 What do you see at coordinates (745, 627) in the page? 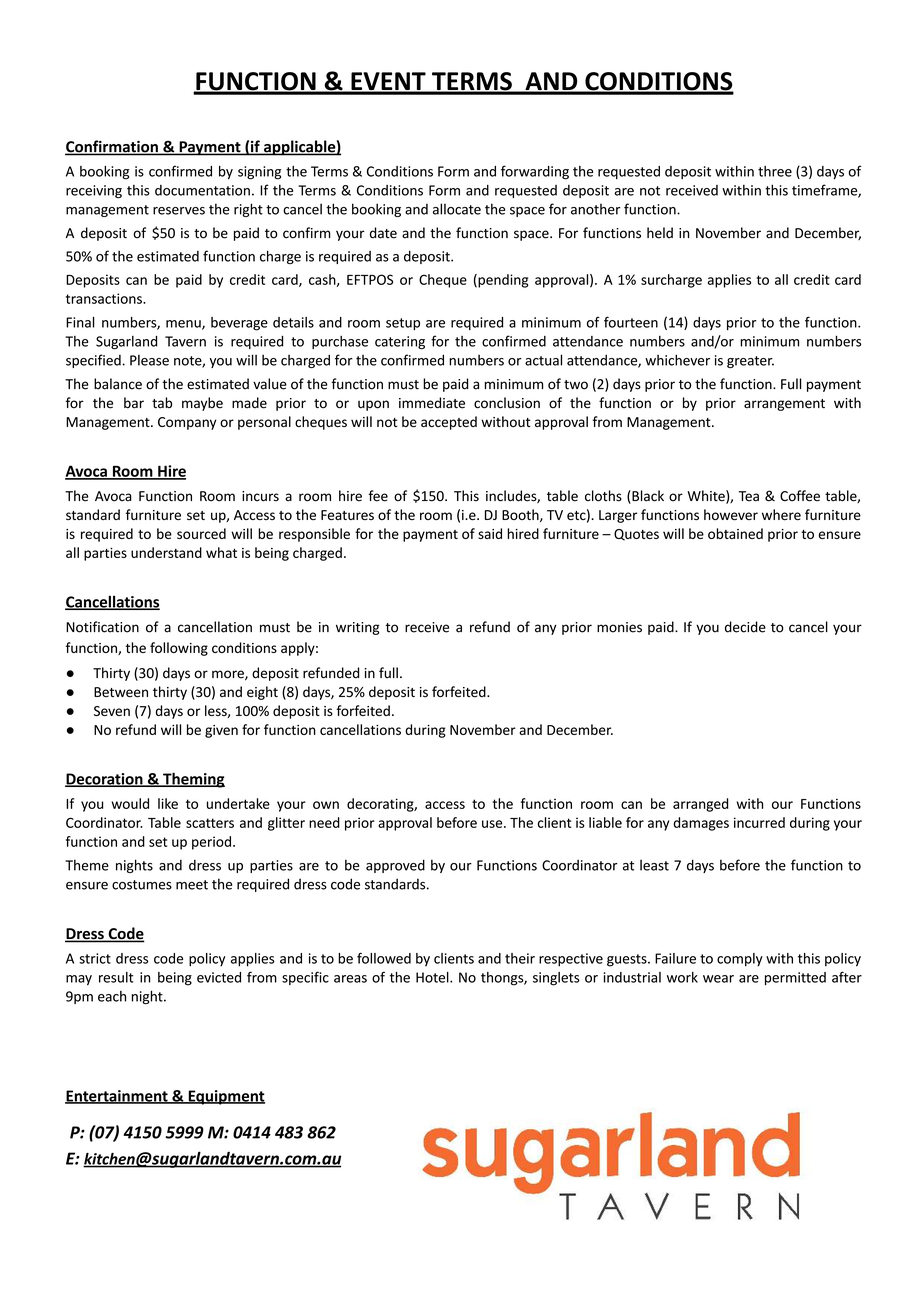
I see `decide` at bounding box center [745, 627].
